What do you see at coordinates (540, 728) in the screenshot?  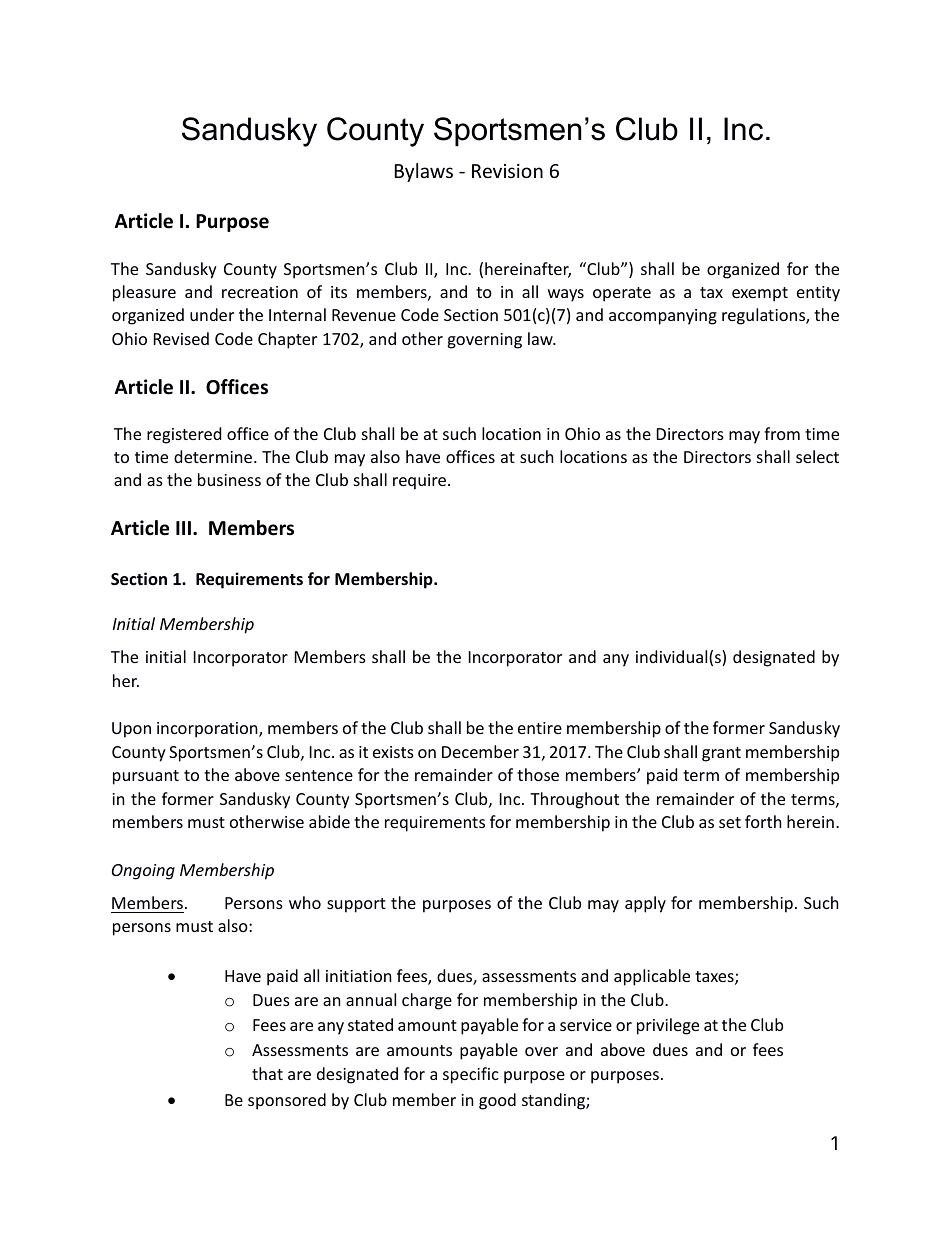 I see `entire` at bounding box center [540, 728].
